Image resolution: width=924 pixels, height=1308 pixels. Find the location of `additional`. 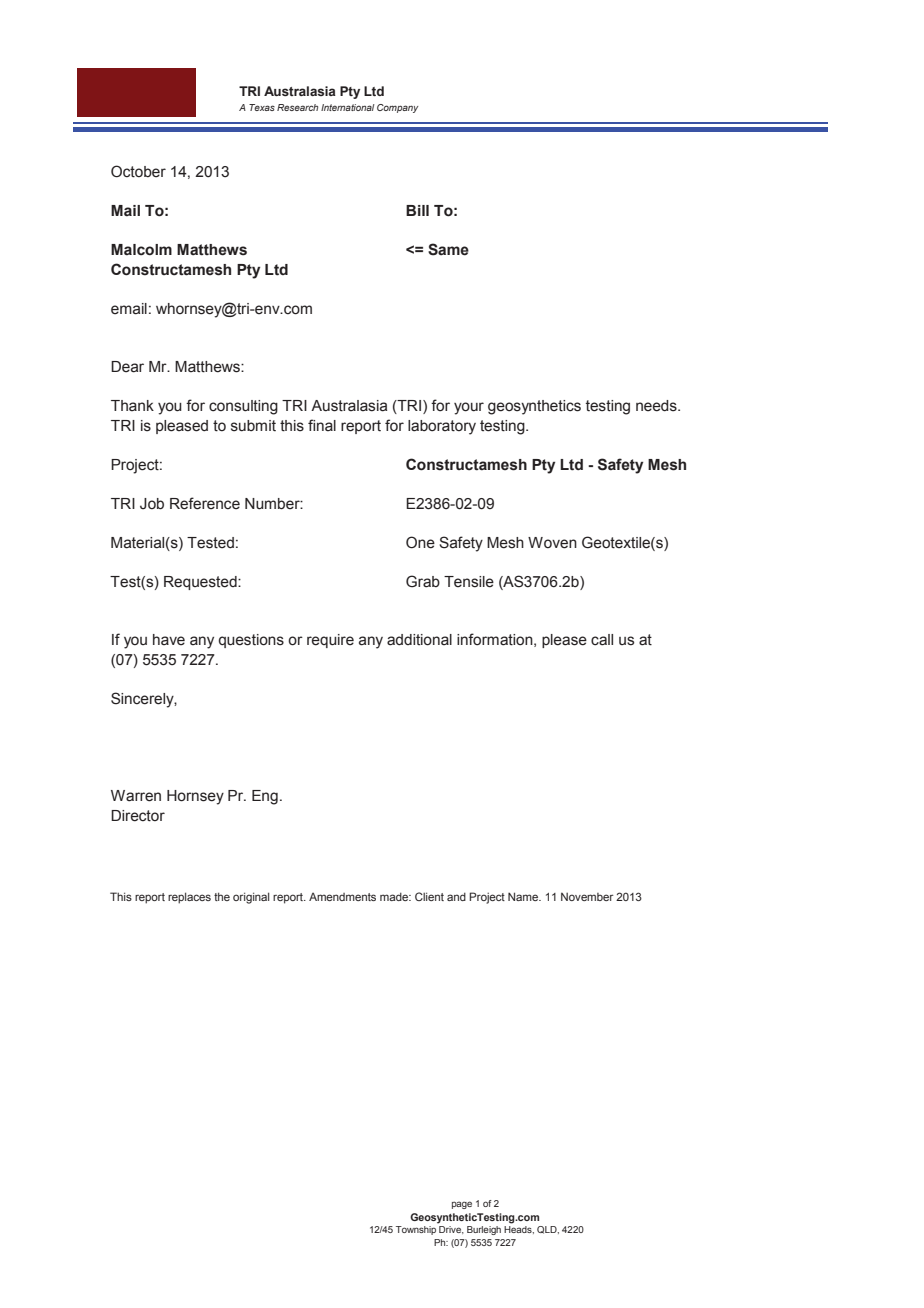

additional is located at coordinates (419, 640).
